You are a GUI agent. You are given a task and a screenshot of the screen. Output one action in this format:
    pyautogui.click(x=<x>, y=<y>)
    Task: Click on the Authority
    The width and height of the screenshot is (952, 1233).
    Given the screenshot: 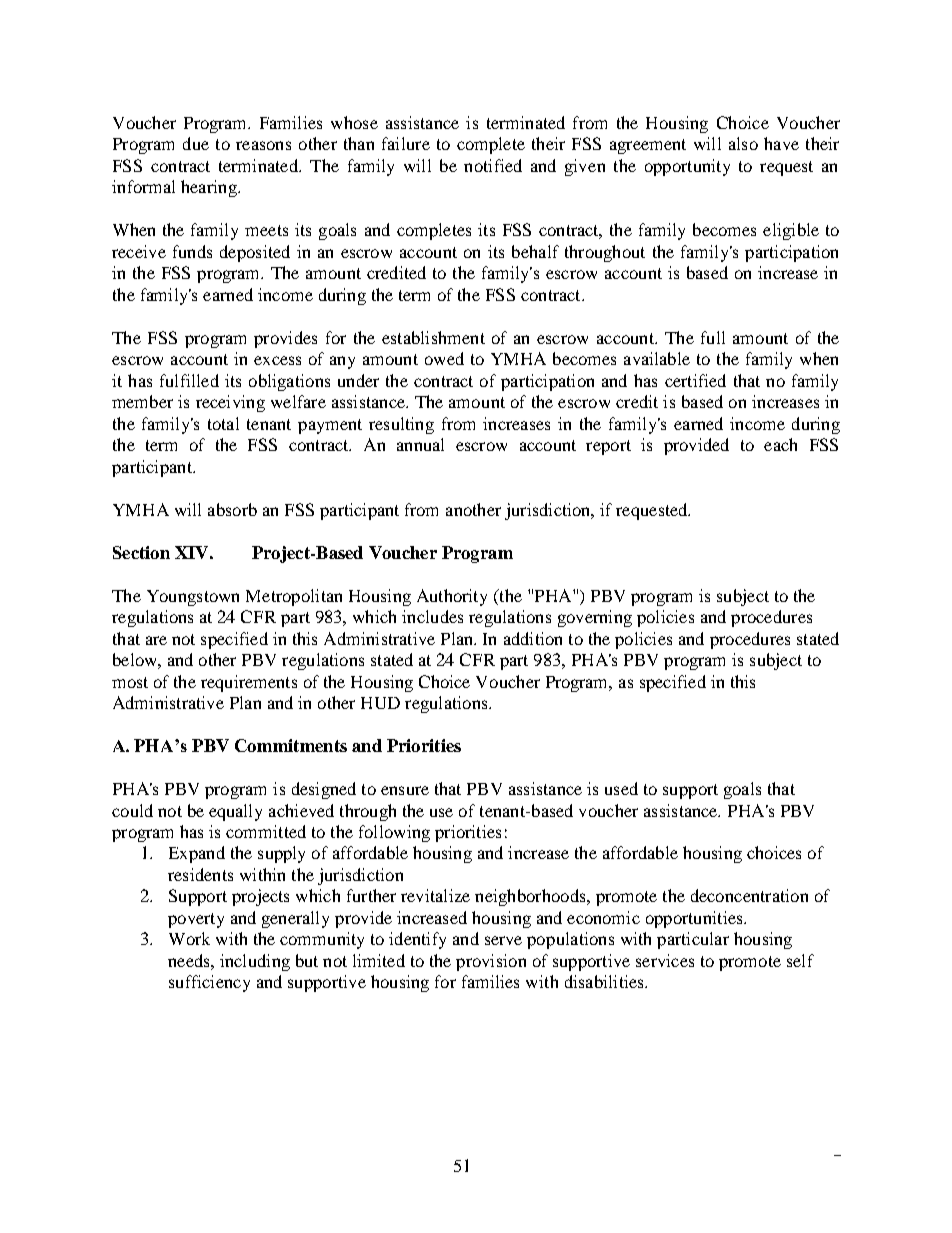 What is the action you would take?
    pyautogui.click(x=452, y=597)
